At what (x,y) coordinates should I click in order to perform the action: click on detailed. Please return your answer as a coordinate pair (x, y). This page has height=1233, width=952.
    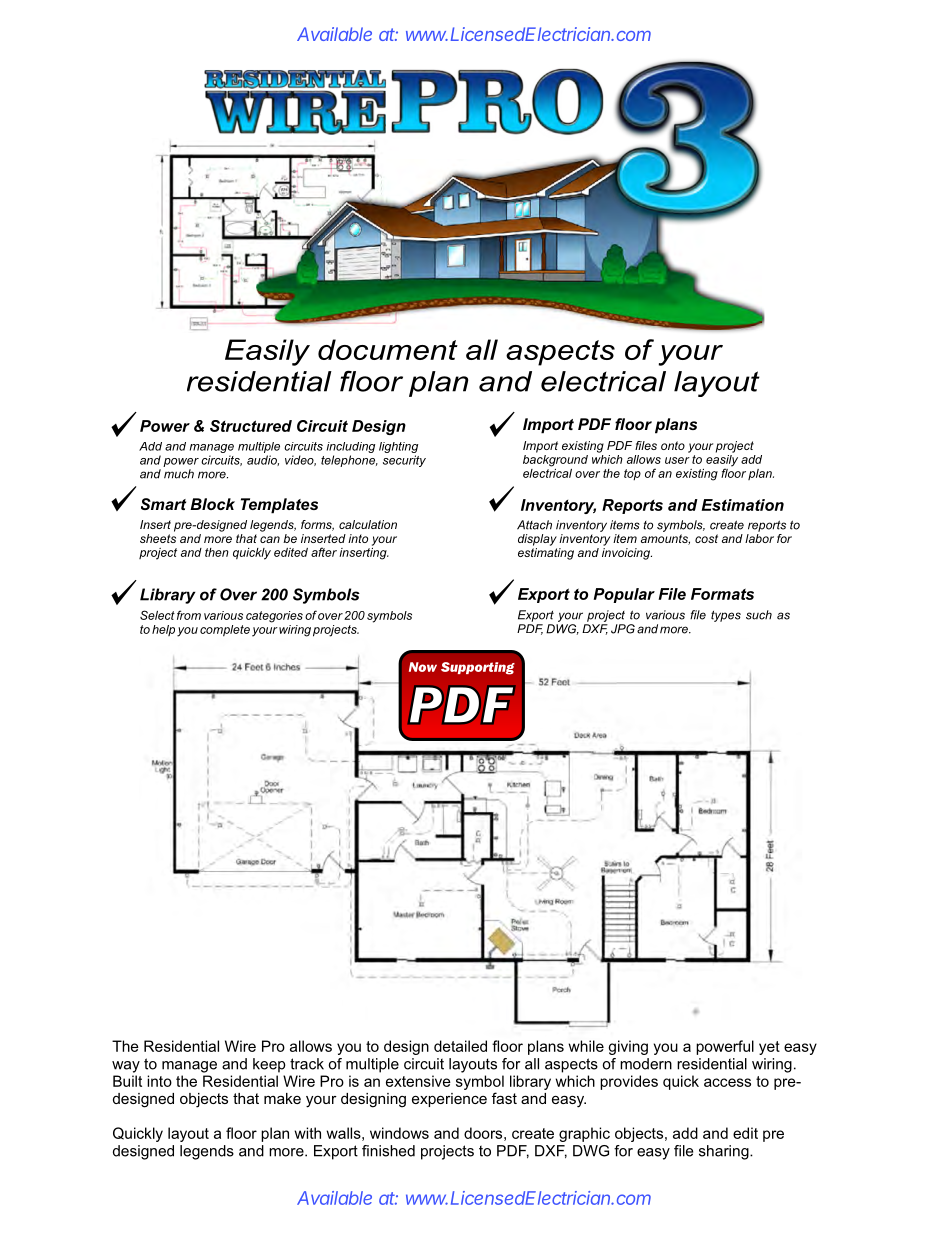
    Looking at the image, I should click on (460, 1046).
